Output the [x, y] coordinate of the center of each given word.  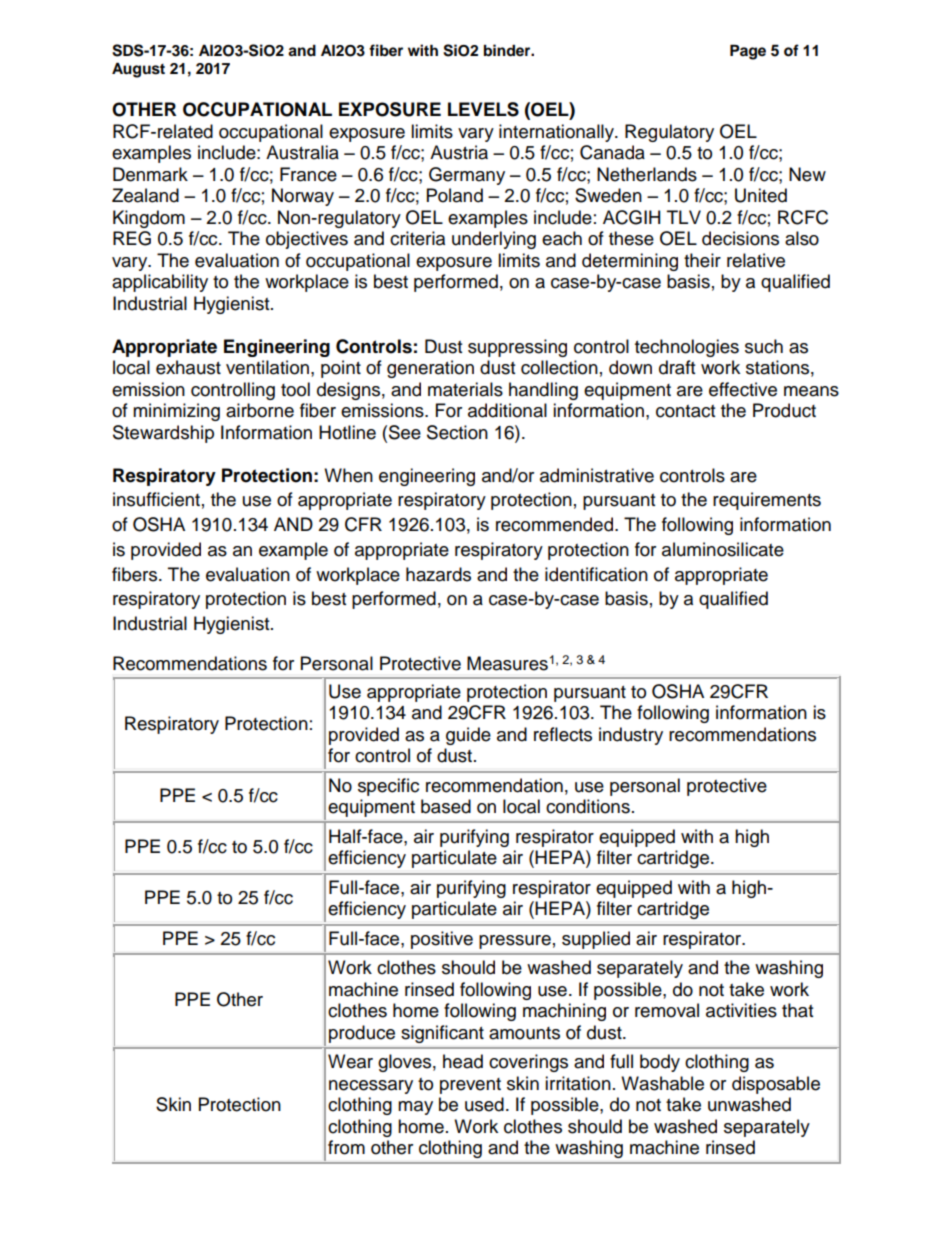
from [346, 1147]
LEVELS [483, 109]
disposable [776, 1085]
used [484, 1104]
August [138, 70]
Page [748, 52]
